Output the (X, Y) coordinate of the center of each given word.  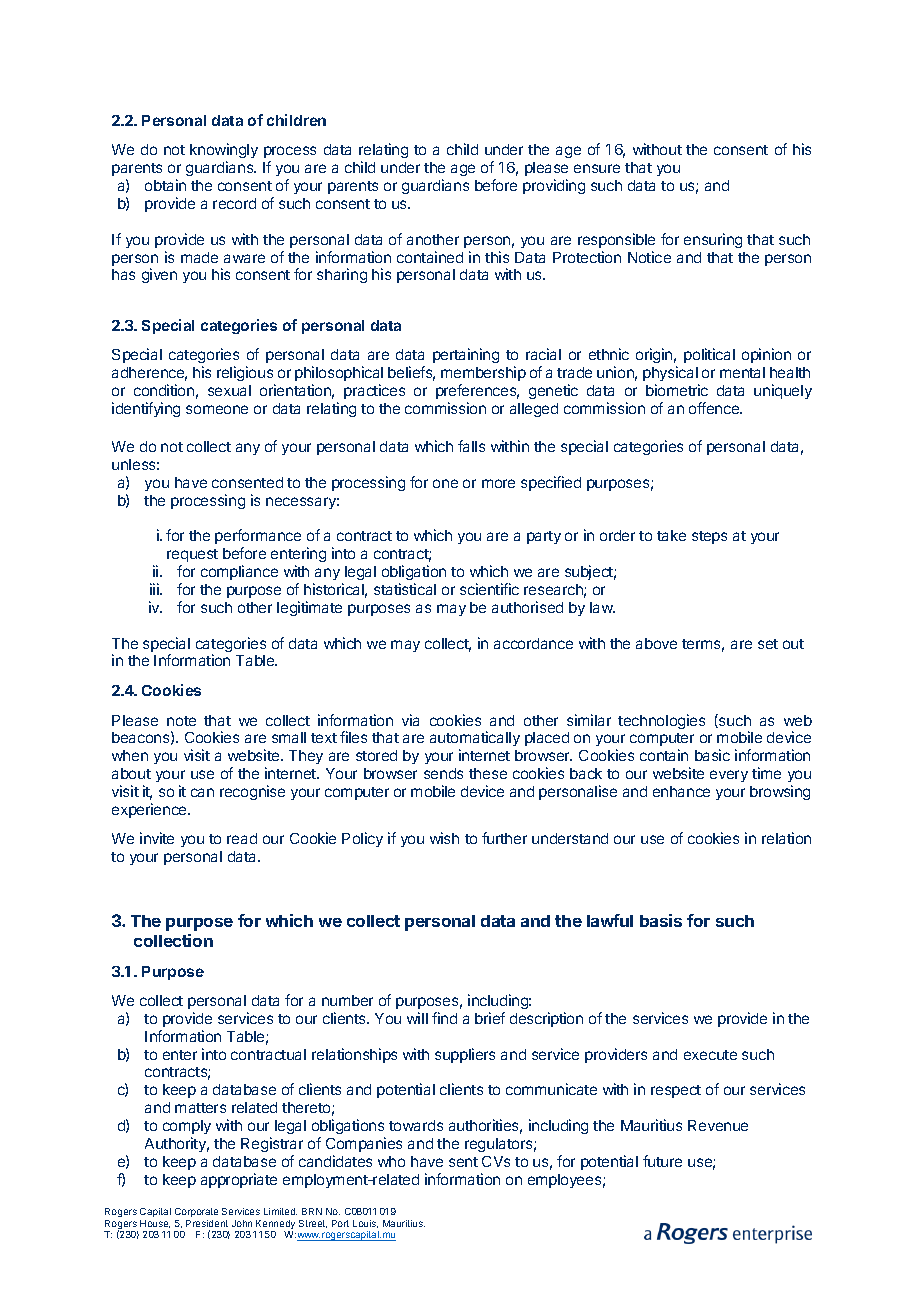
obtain (165, 185)
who (391, 1161)
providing (554, 186)
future (662, 1161)
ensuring (713, 240)
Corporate (196, 1212)
